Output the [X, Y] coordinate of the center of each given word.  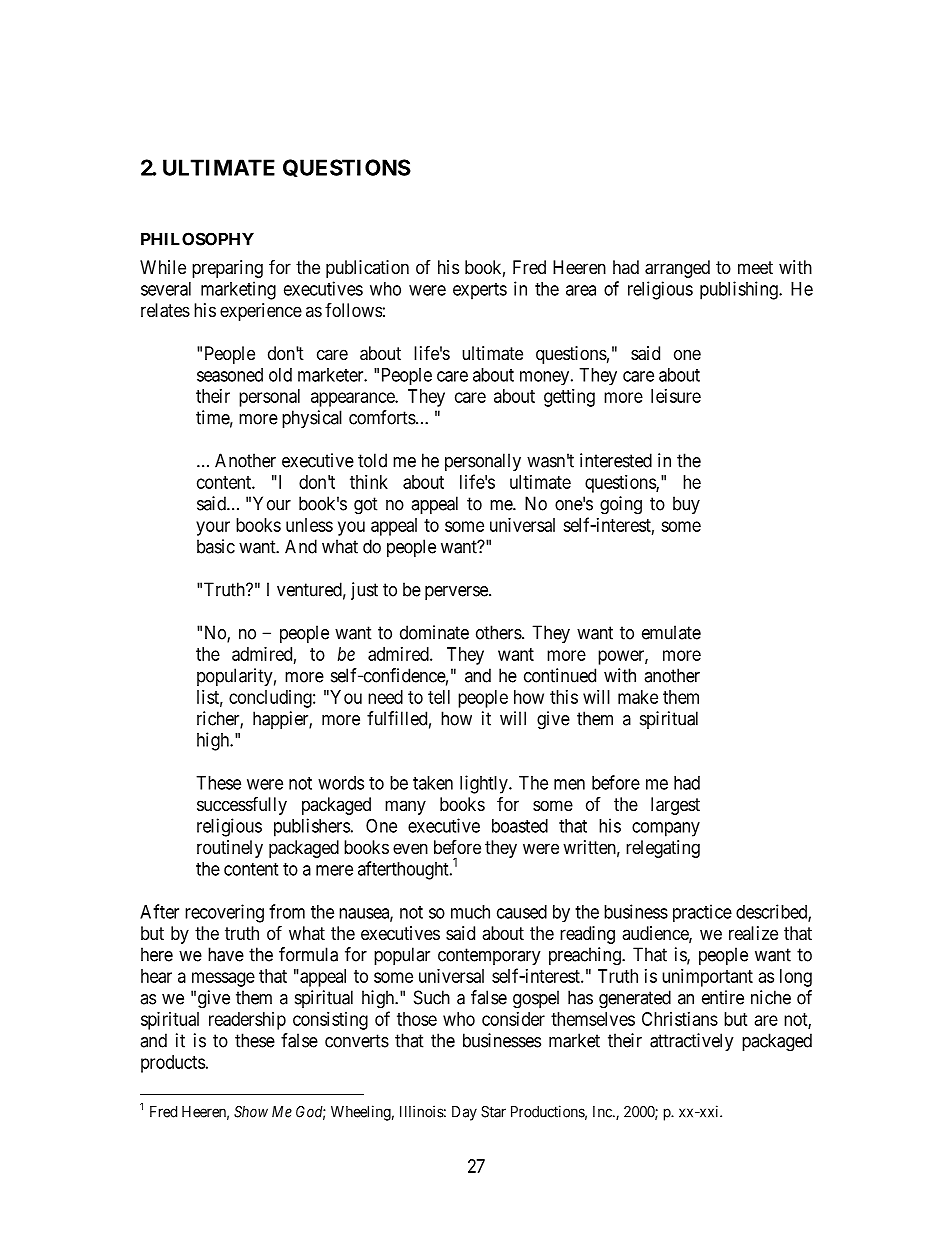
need [385, 697]
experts [480, 291]
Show [251, 1112]
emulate [671, 632]
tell [439, 697]
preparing [227, 269]
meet [755, 267]
